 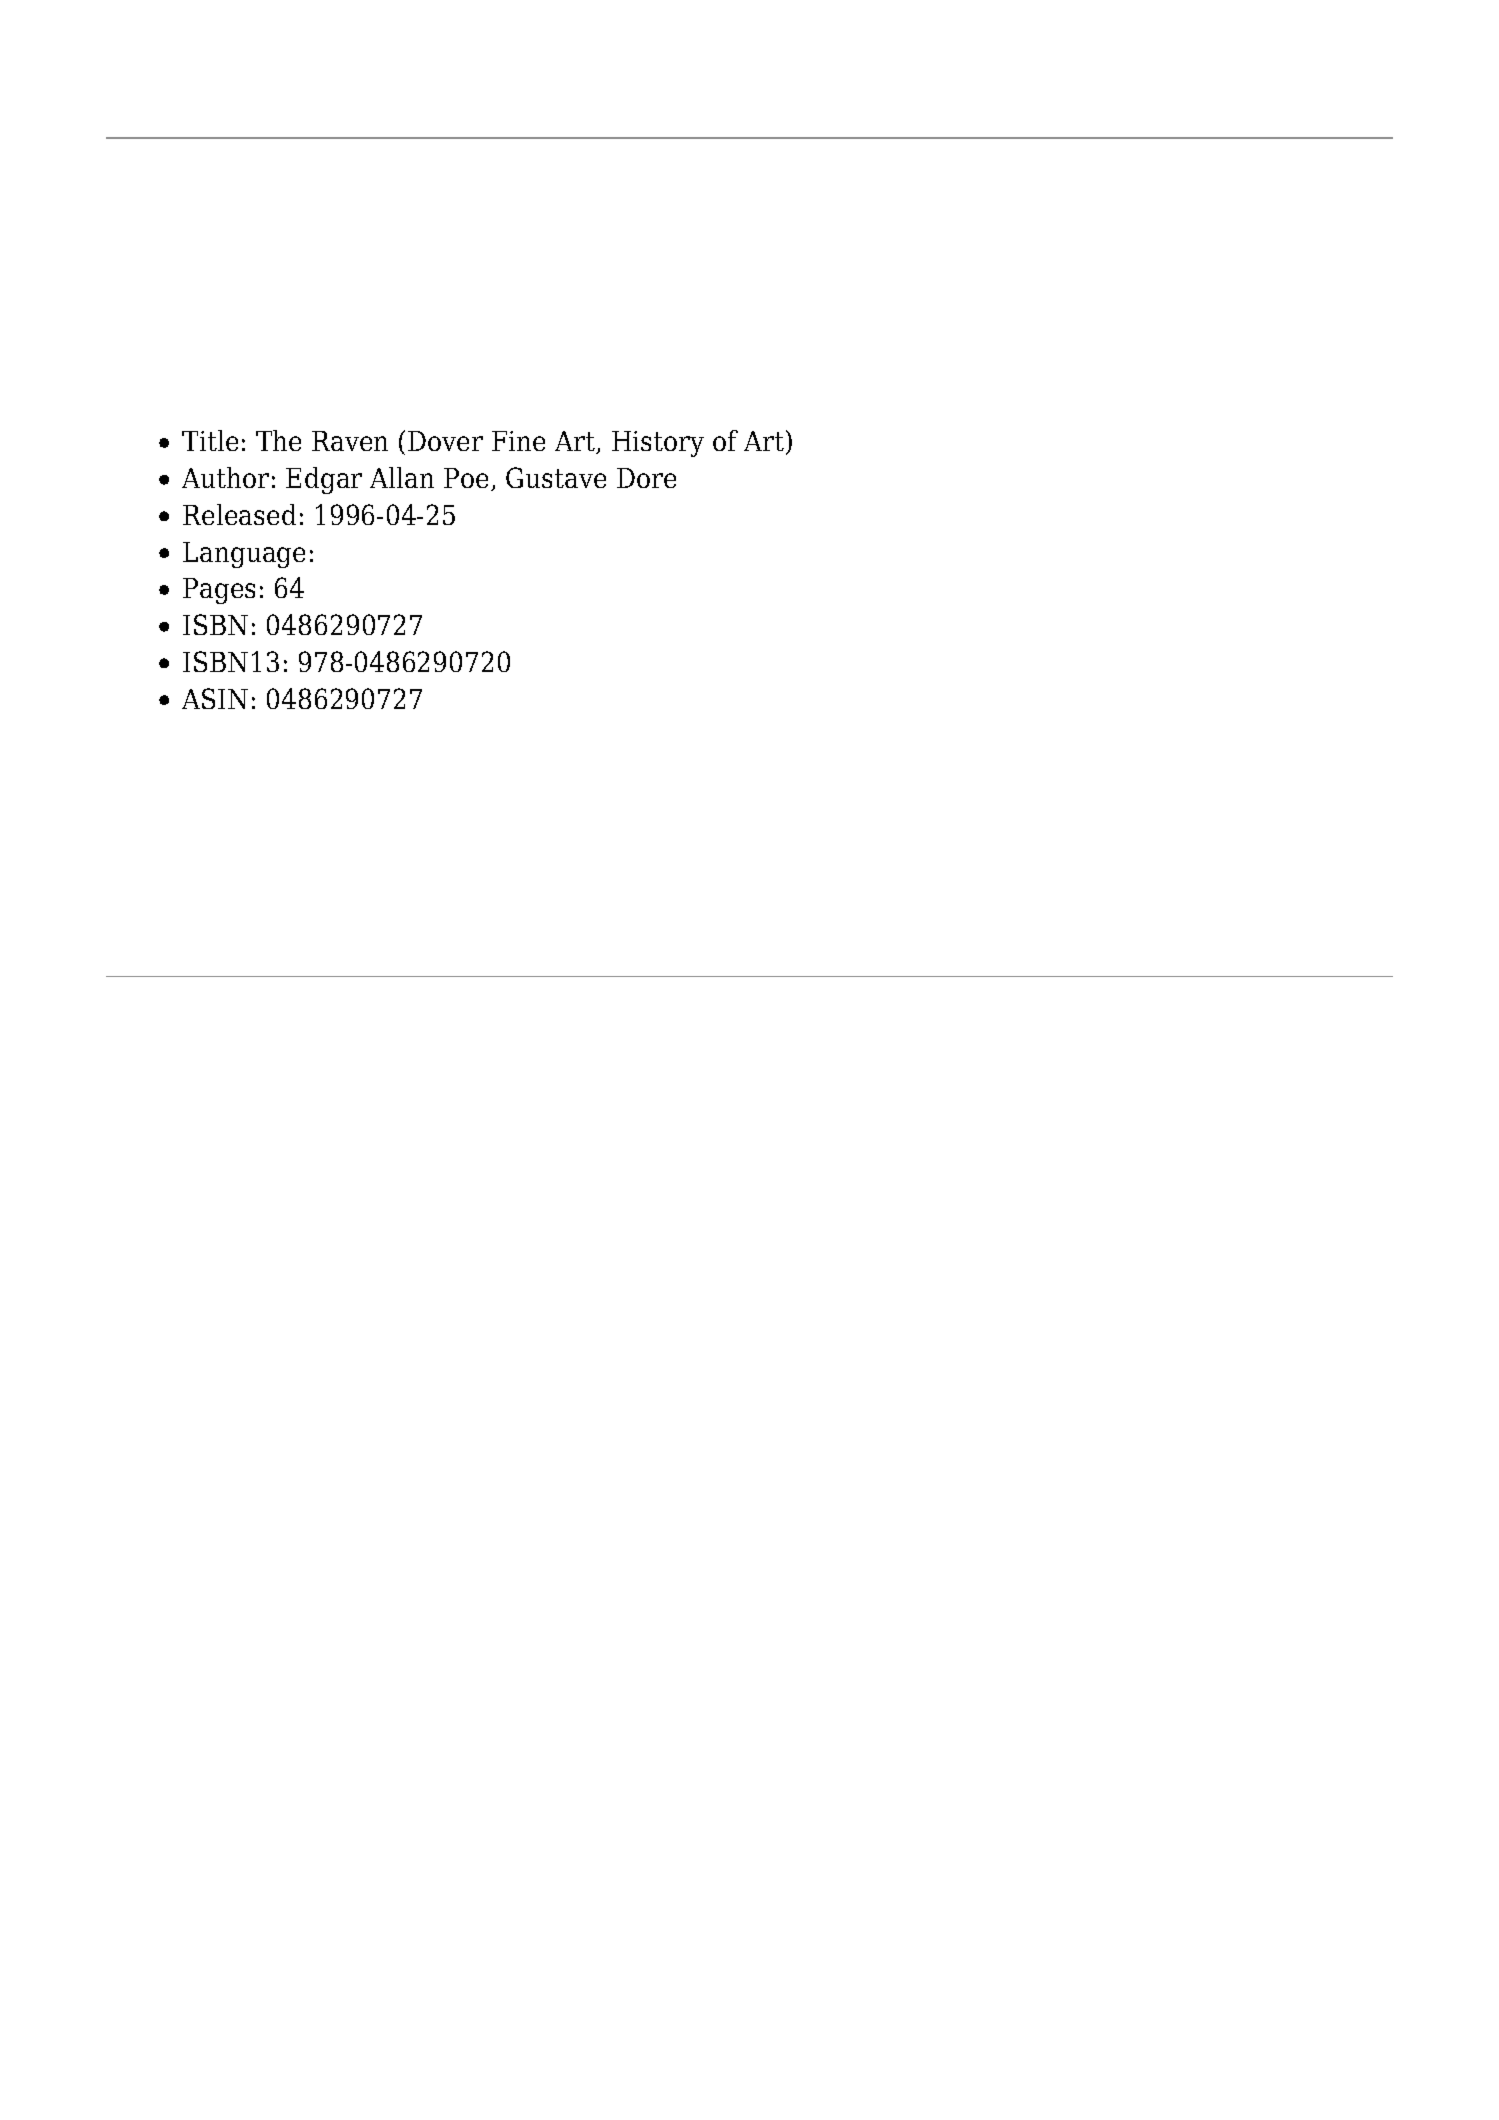 I want to click on Fine, so click(x=518, y=441).
